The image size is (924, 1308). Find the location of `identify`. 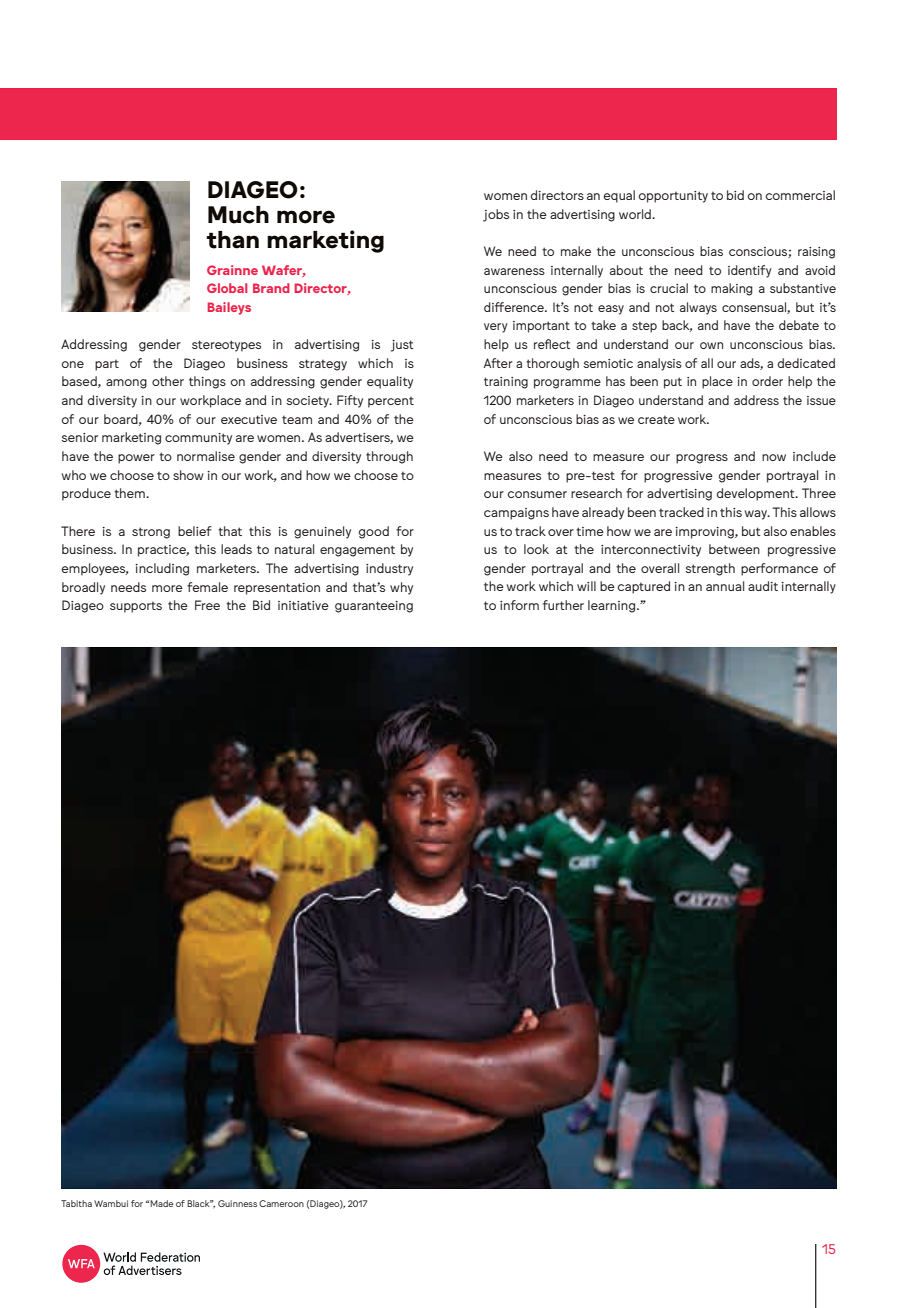

identify is located at coordinates (749, 271).
